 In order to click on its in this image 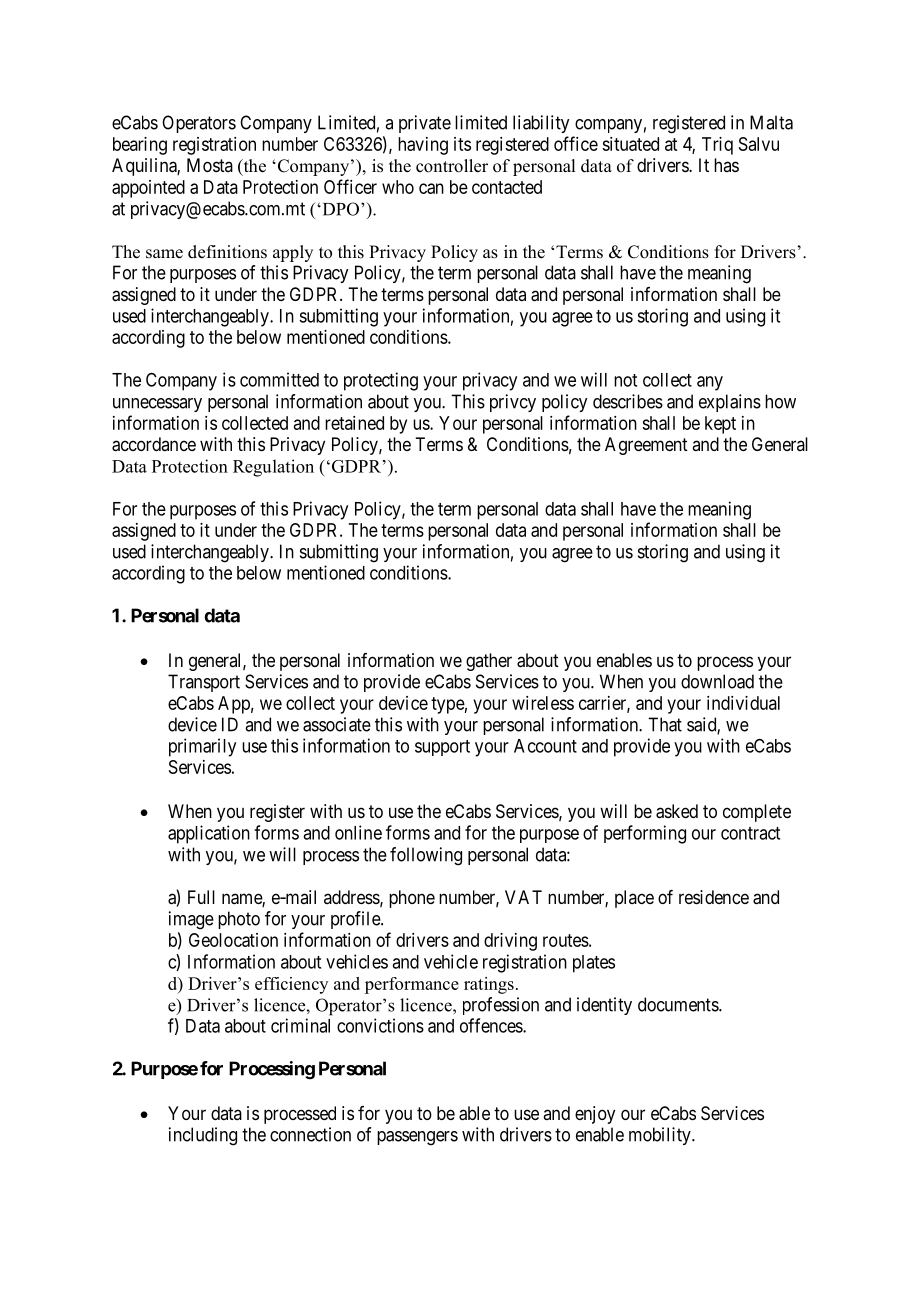, I will do `click(462, 144)`.
